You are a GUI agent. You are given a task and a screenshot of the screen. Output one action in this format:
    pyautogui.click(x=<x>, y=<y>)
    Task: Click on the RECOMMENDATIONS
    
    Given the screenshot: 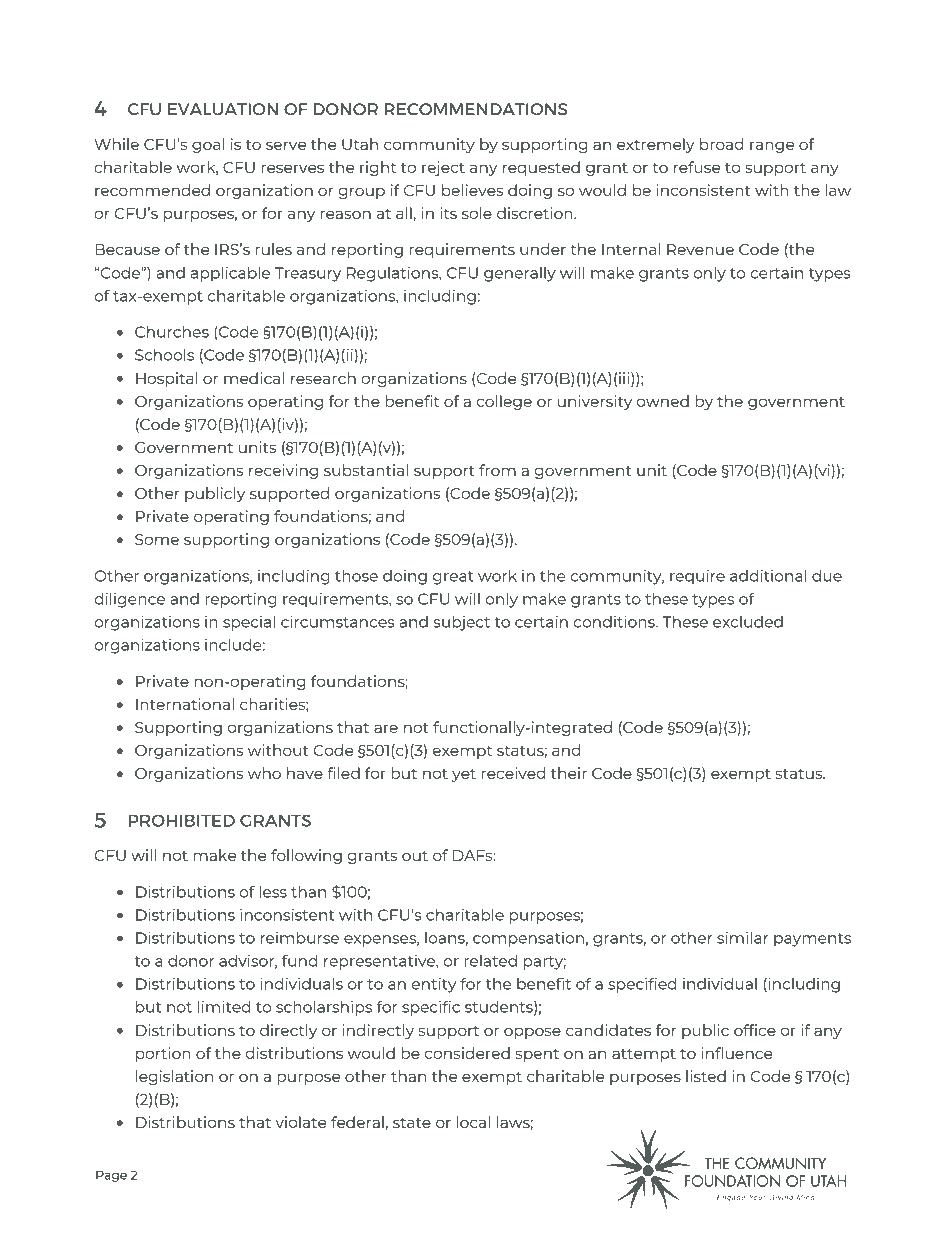 What is the action you would take?
    pyautogui.click(x=476, y=109)
